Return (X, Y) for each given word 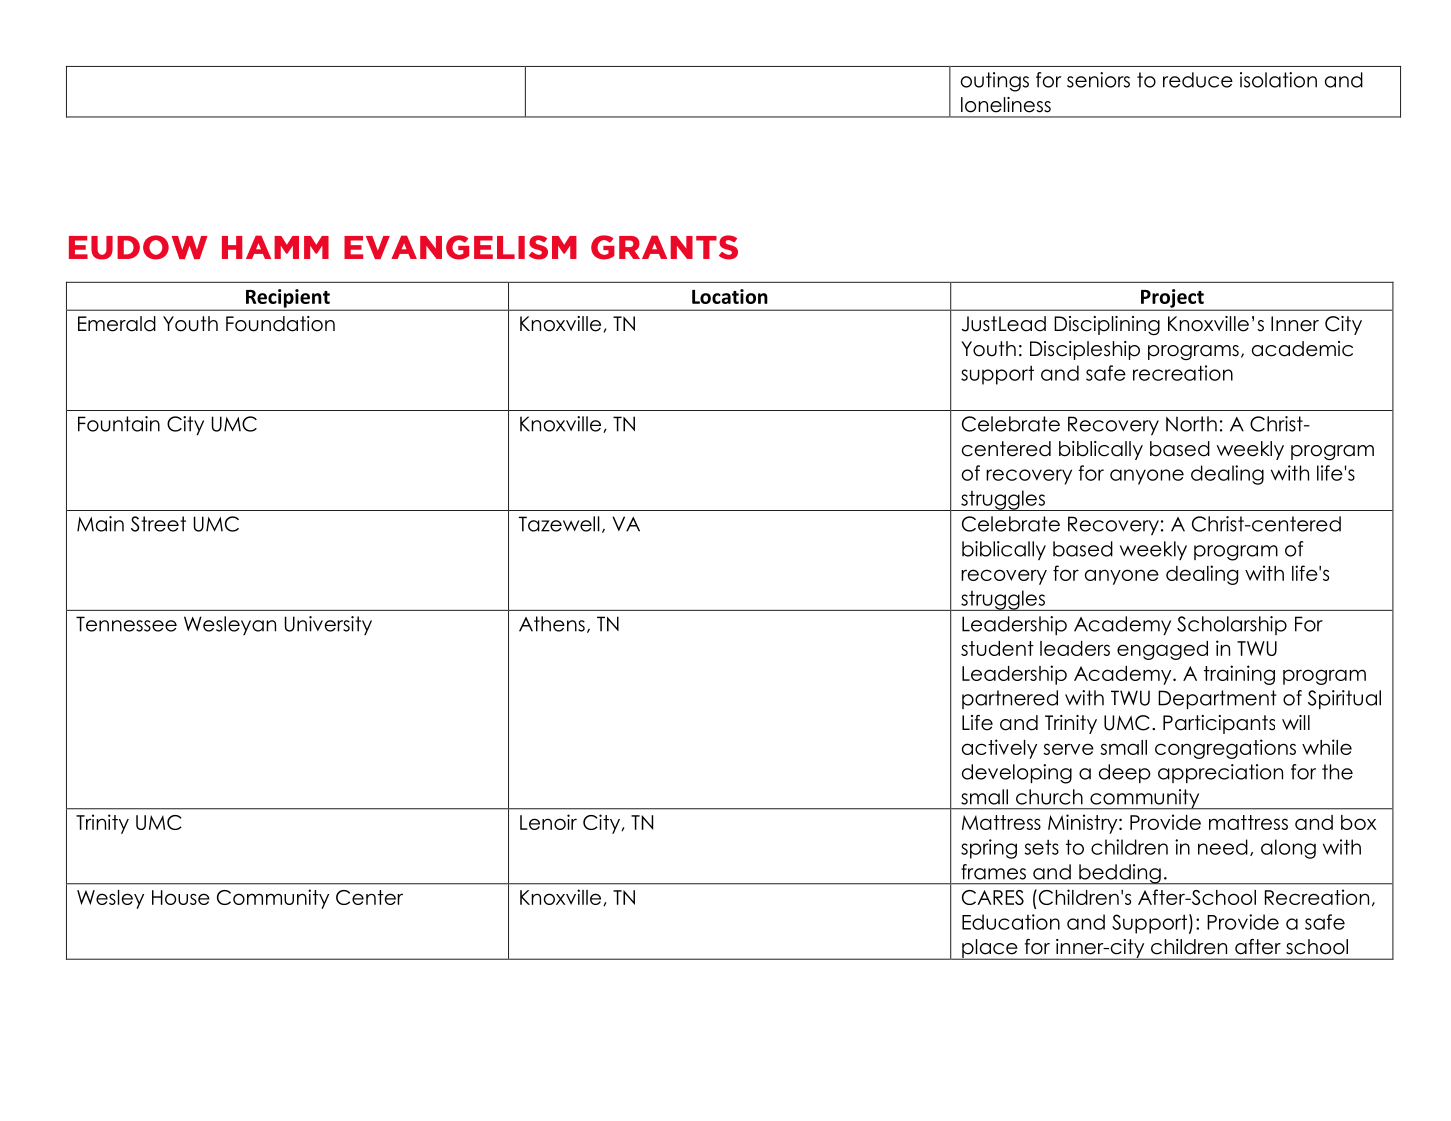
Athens (552, 624)
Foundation (280, 324)
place (990, 949)
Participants (1219, 724)
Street (158, 524)
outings (995, 82)
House (181, 897)
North (1191, 424)
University (328, 625)
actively (999, 749)
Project (1172, 299)
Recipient (288, 299)
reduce (1198, 80)
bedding (1120, 874)
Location (730, 296)
